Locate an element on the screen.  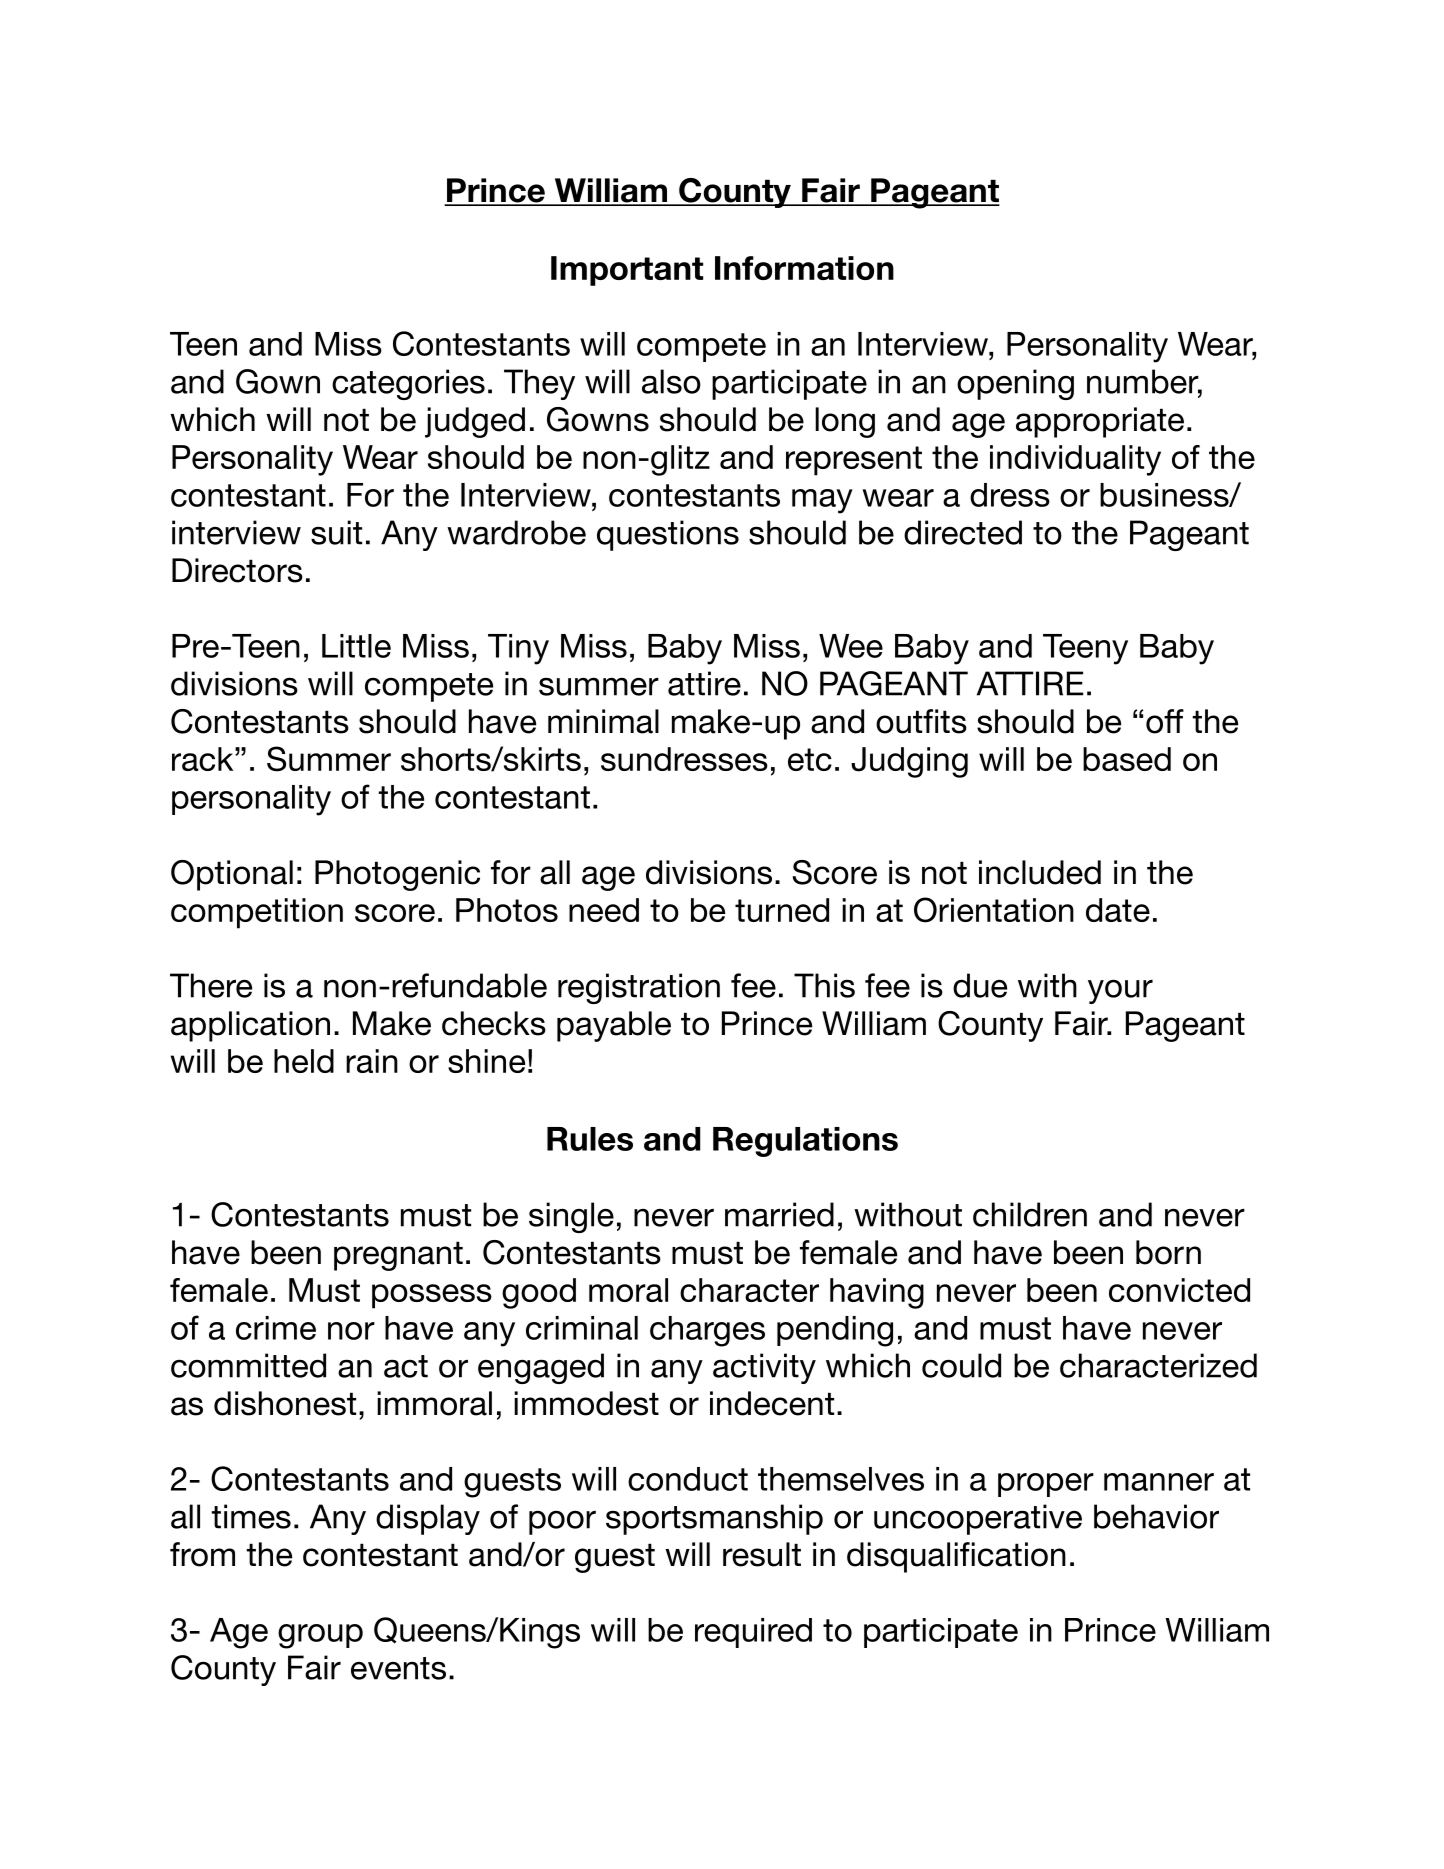
minimal is located at coordinates (603, 721).
